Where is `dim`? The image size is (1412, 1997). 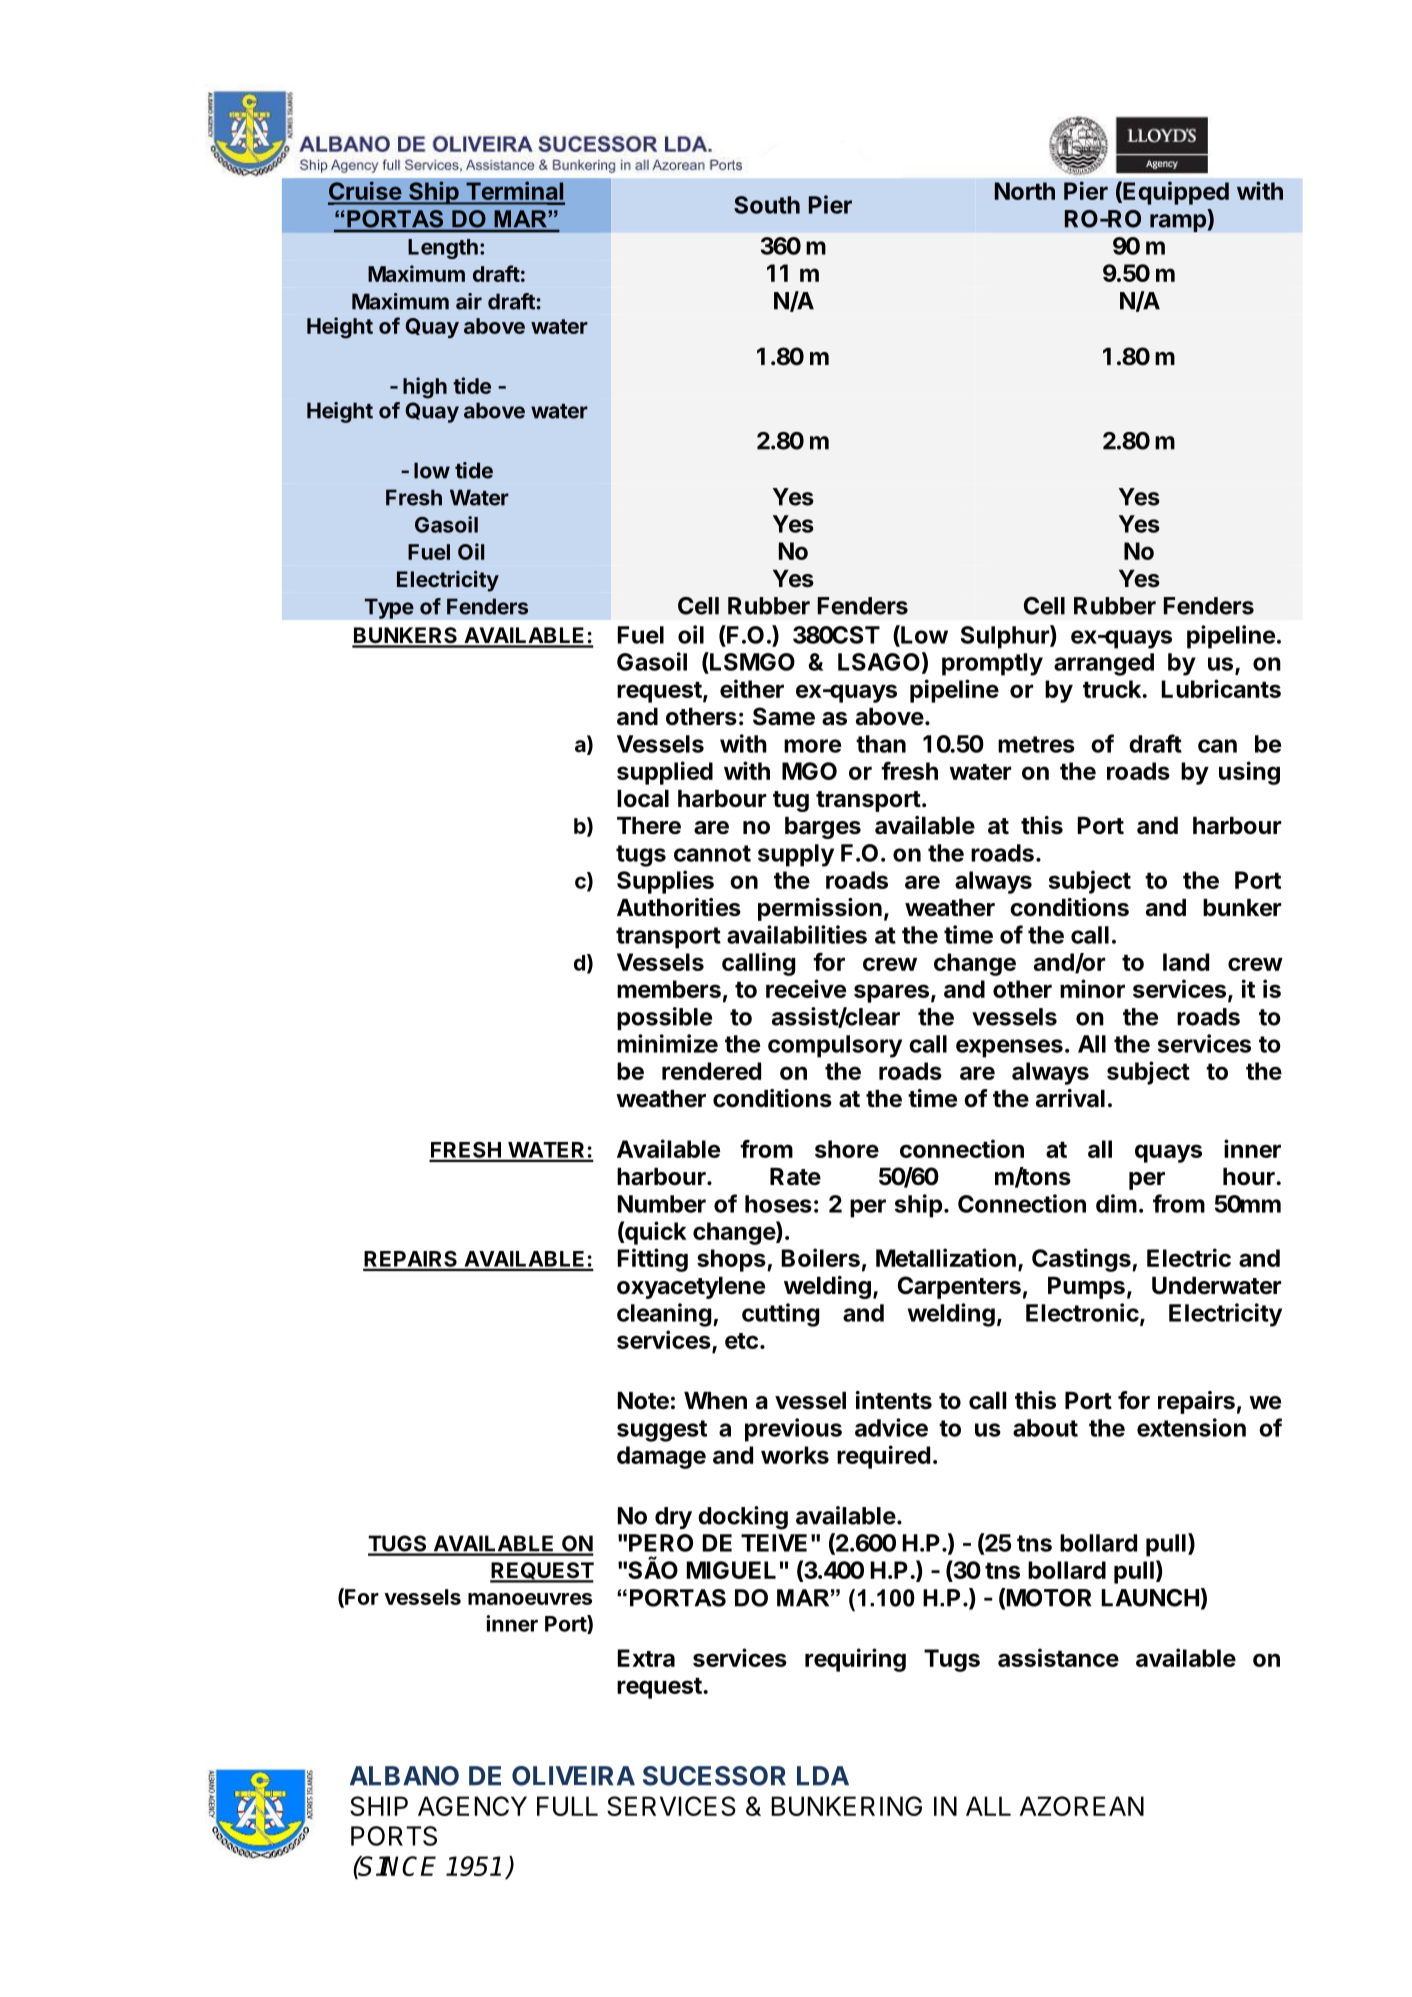
dim is located at coordinates (1116, 1203).
